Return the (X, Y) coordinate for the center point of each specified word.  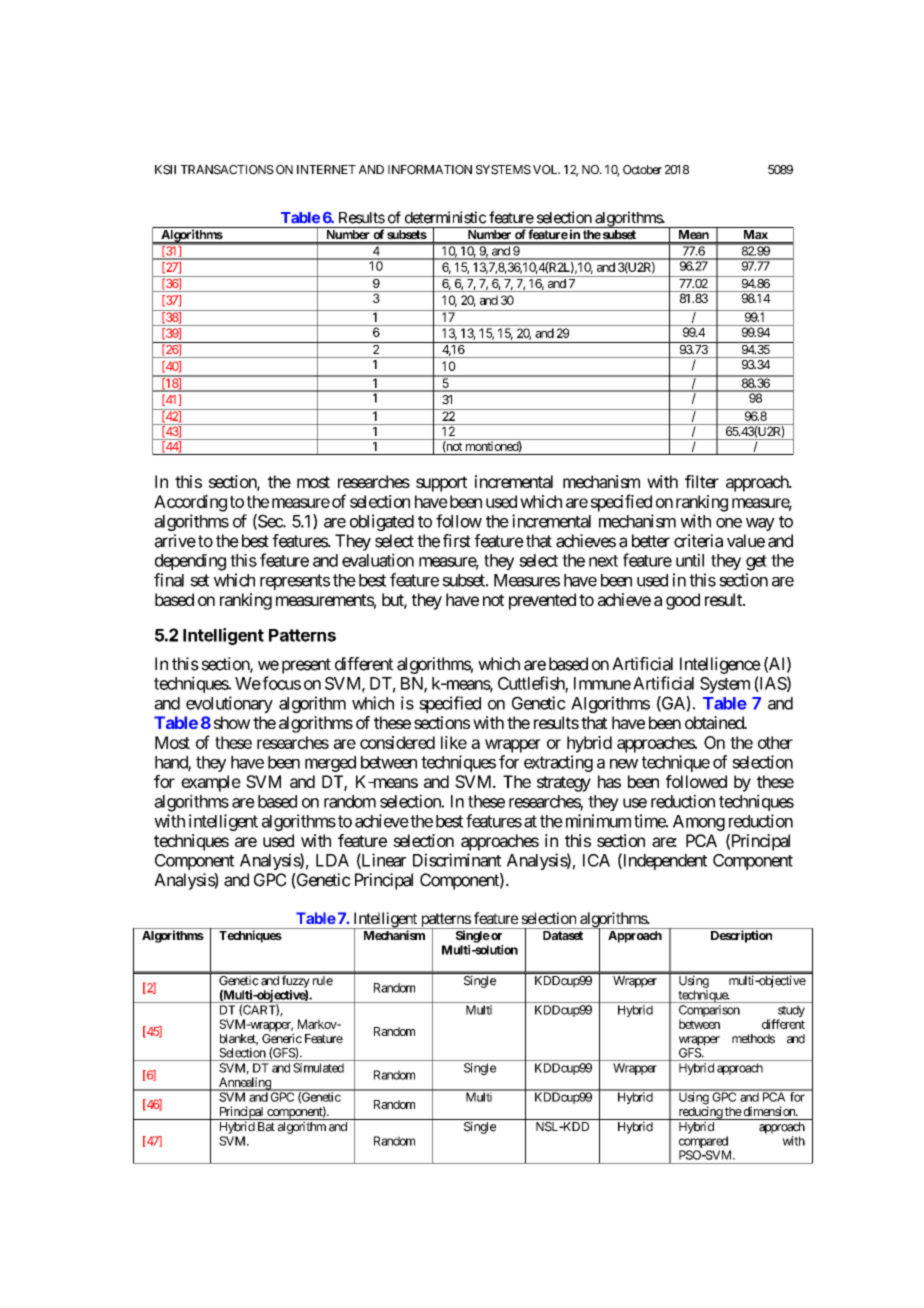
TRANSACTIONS (227, 170)
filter (702, 481)
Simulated (318, 1068)
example (211, 783)
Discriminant (457, 860)
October (642, 170)
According (190, 503)
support (441, 484)
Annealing (245, 1084)
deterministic (445, 217)
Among (699, 823)
